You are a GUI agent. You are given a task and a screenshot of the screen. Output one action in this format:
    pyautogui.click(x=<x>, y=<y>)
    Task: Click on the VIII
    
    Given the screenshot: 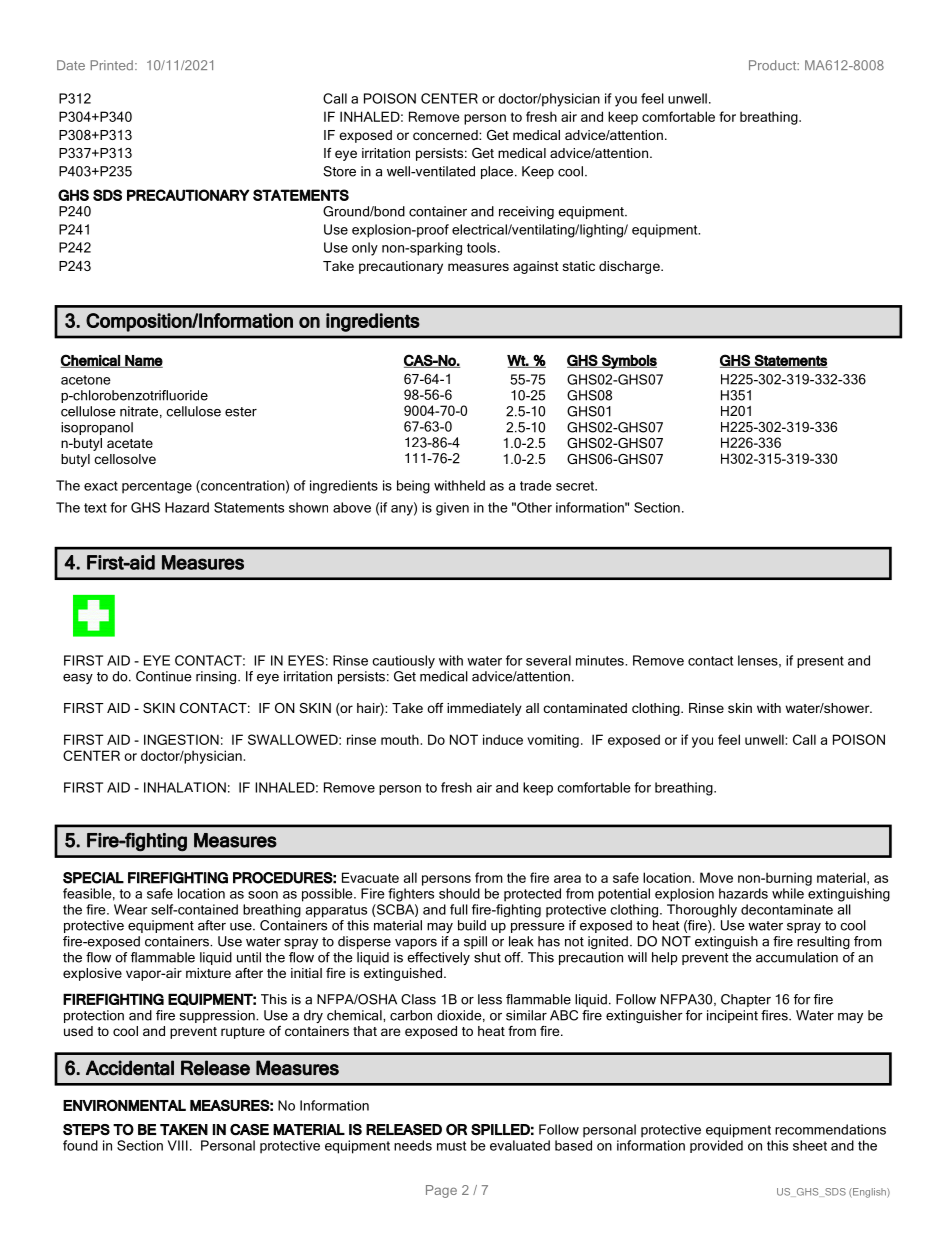 What is the action you would take?
    pyautogui.click(x=178, y=1145)
